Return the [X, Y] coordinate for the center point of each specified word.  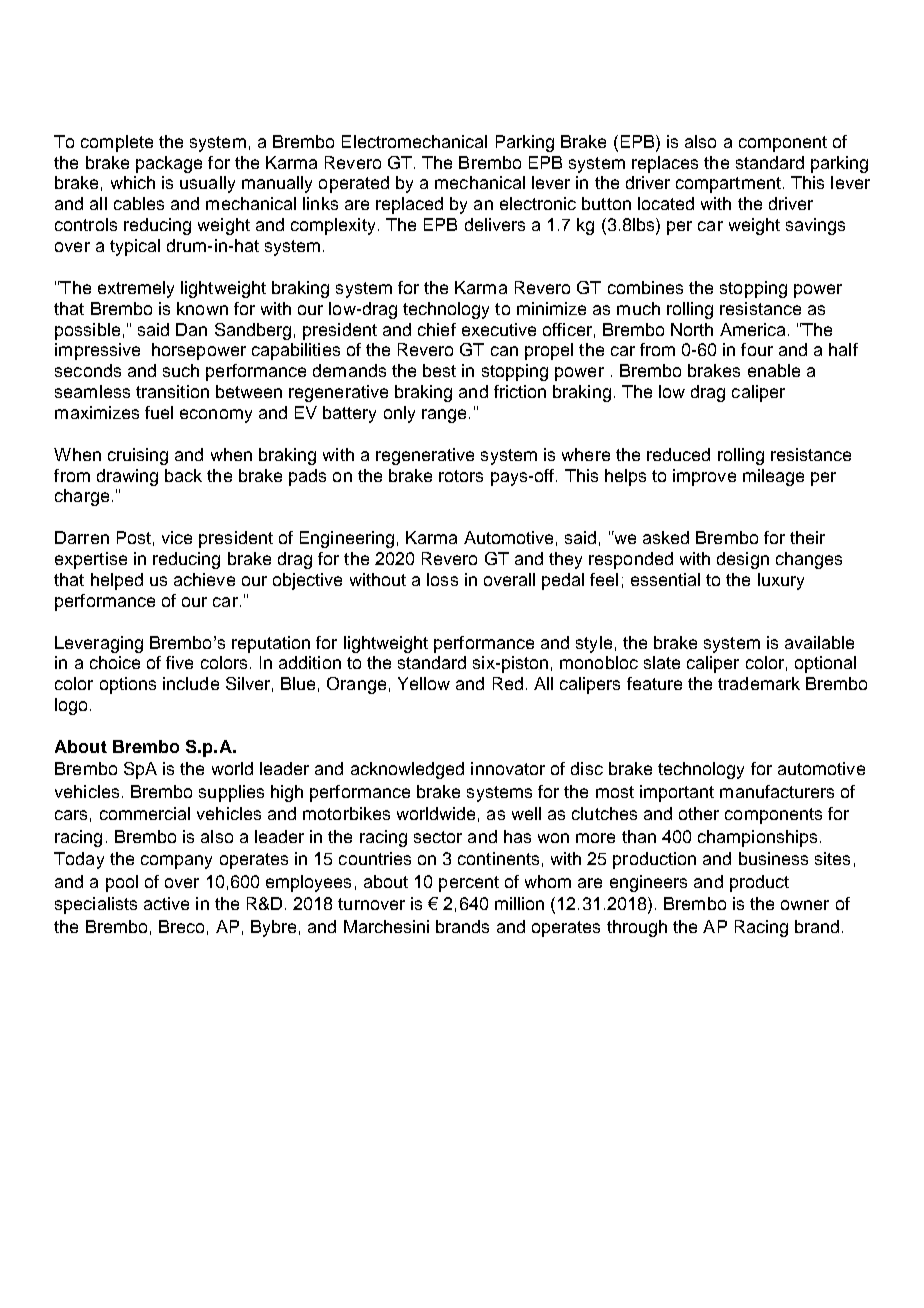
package [169, 164]
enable [774, 370]
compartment [728, 185]
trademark [759, 683]
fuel [159, 412]
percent [469, 884]
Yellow [424, 683]
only [399, 414]
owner [805, 905]
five [179, 662]
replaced [409, 205]
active [166, 903]
